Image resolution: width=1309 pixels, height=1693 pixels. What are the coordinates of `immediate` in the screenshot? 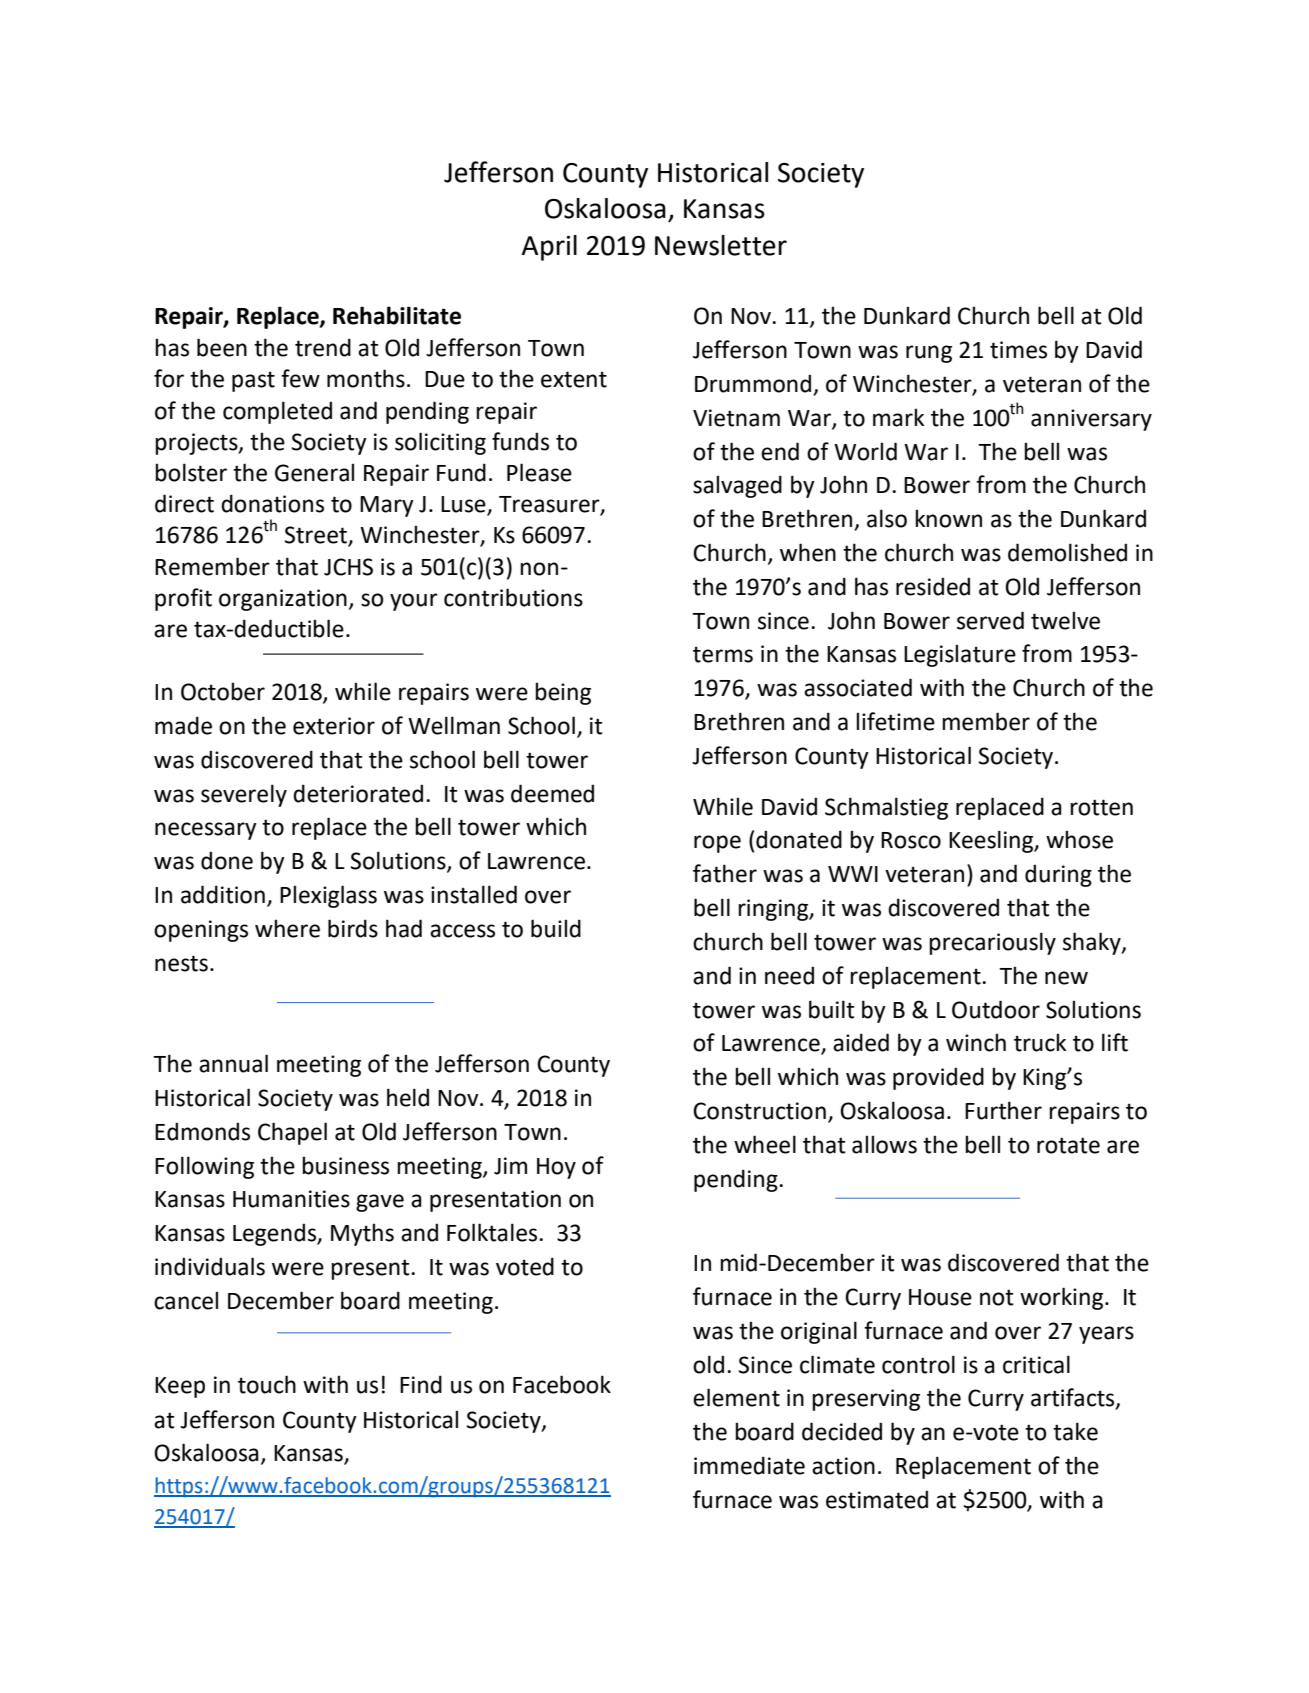 It's located at (749, 1465).
